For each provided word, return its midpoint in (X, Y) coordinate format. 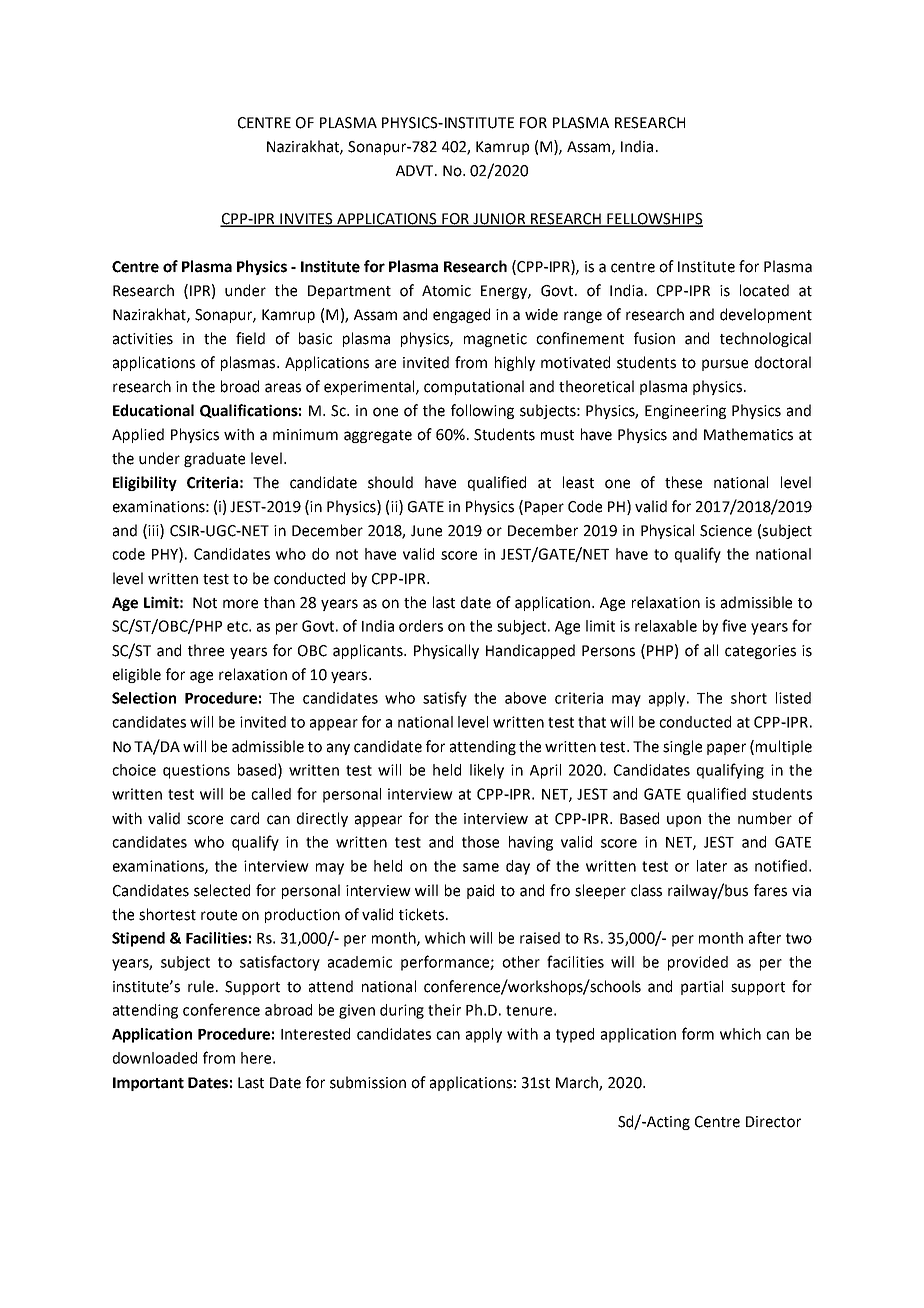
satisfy (445, 699)
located (764, 290)
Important (148, 1084)
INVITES (306, 220)
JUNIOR (499, 220)
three (206, 650)
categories (760, 652)
